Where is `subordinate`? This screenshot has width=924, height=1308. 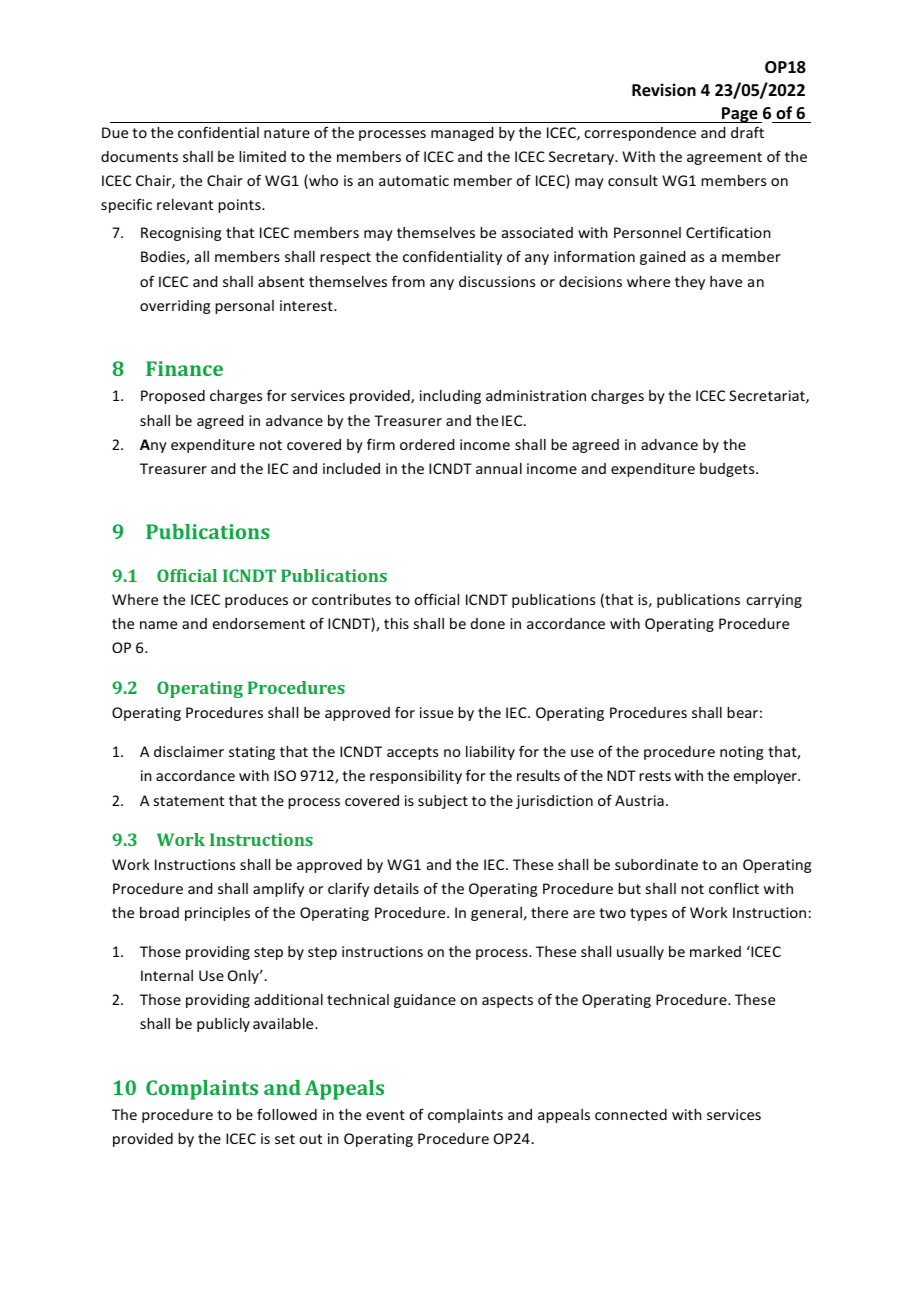 subordinate is located at coordinates (656, 864).
